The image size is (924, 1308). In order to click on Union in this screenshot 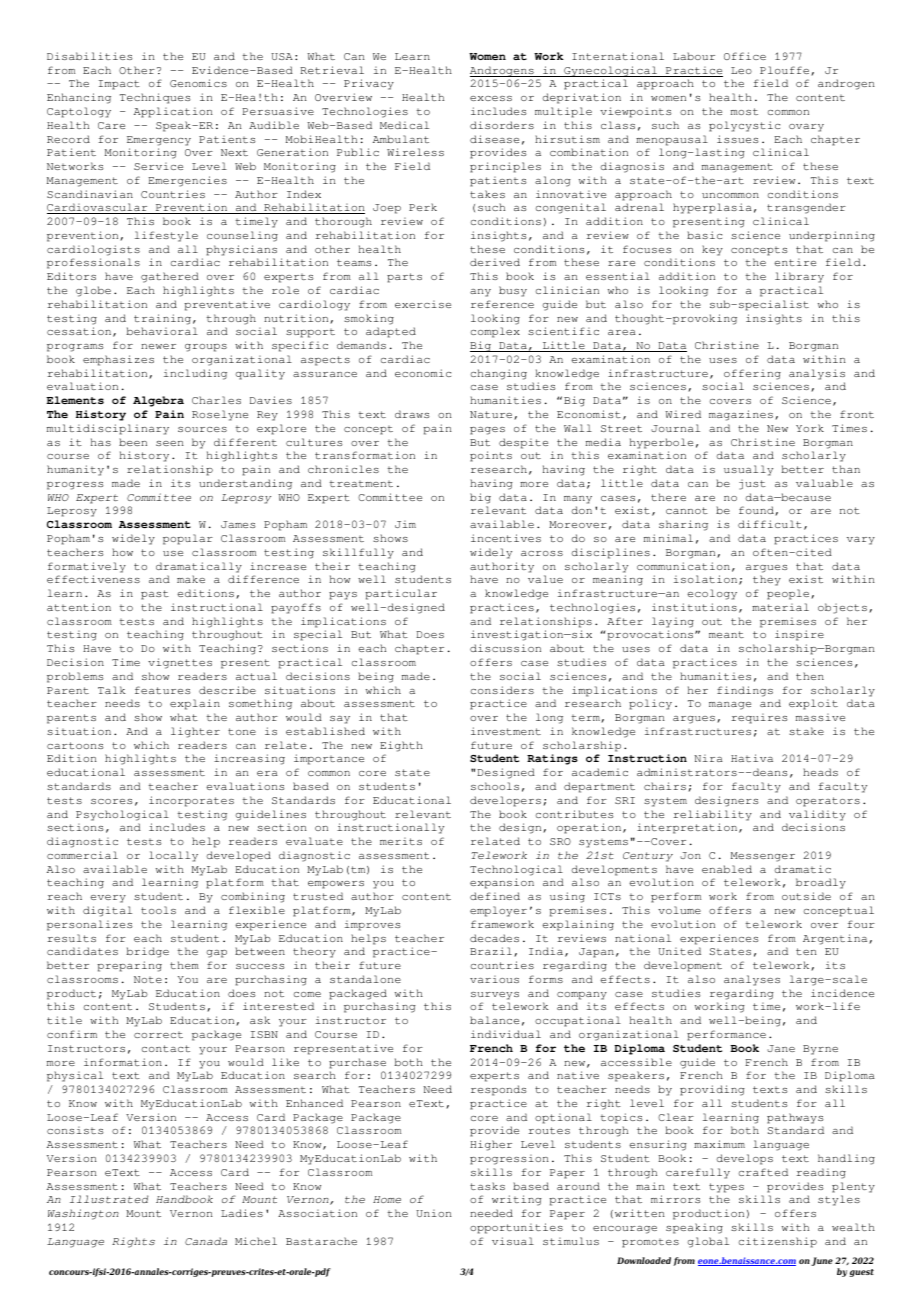, I will do `click(434, 1213)`.
